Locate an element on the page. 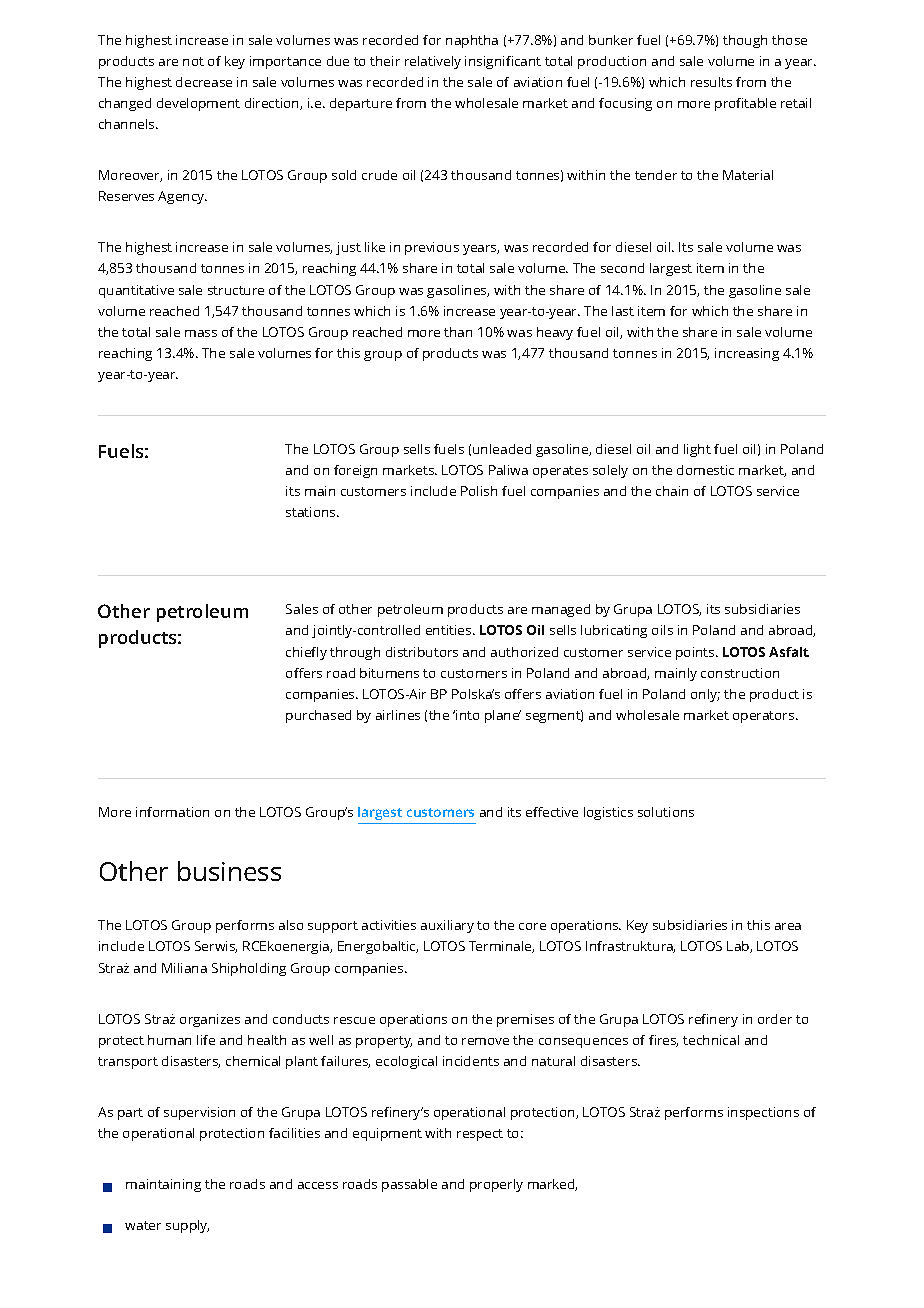 The height and width of the page is (1308, 924). inspections is located at coordinates (763, 1113).
